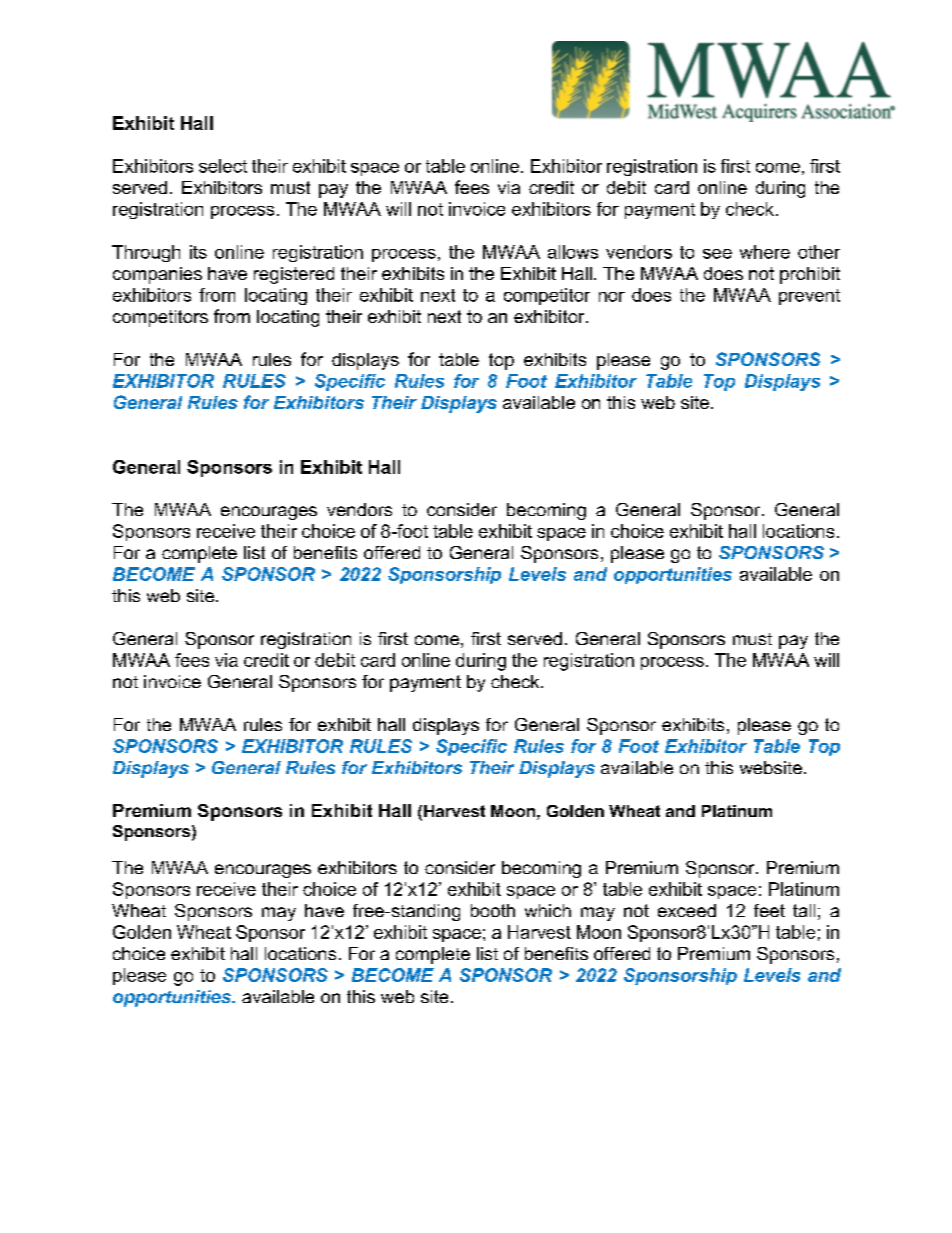 The image size is (952, 1233). Describe the element at coordinates (573, 252) in the page. I see `allows` at that location.
